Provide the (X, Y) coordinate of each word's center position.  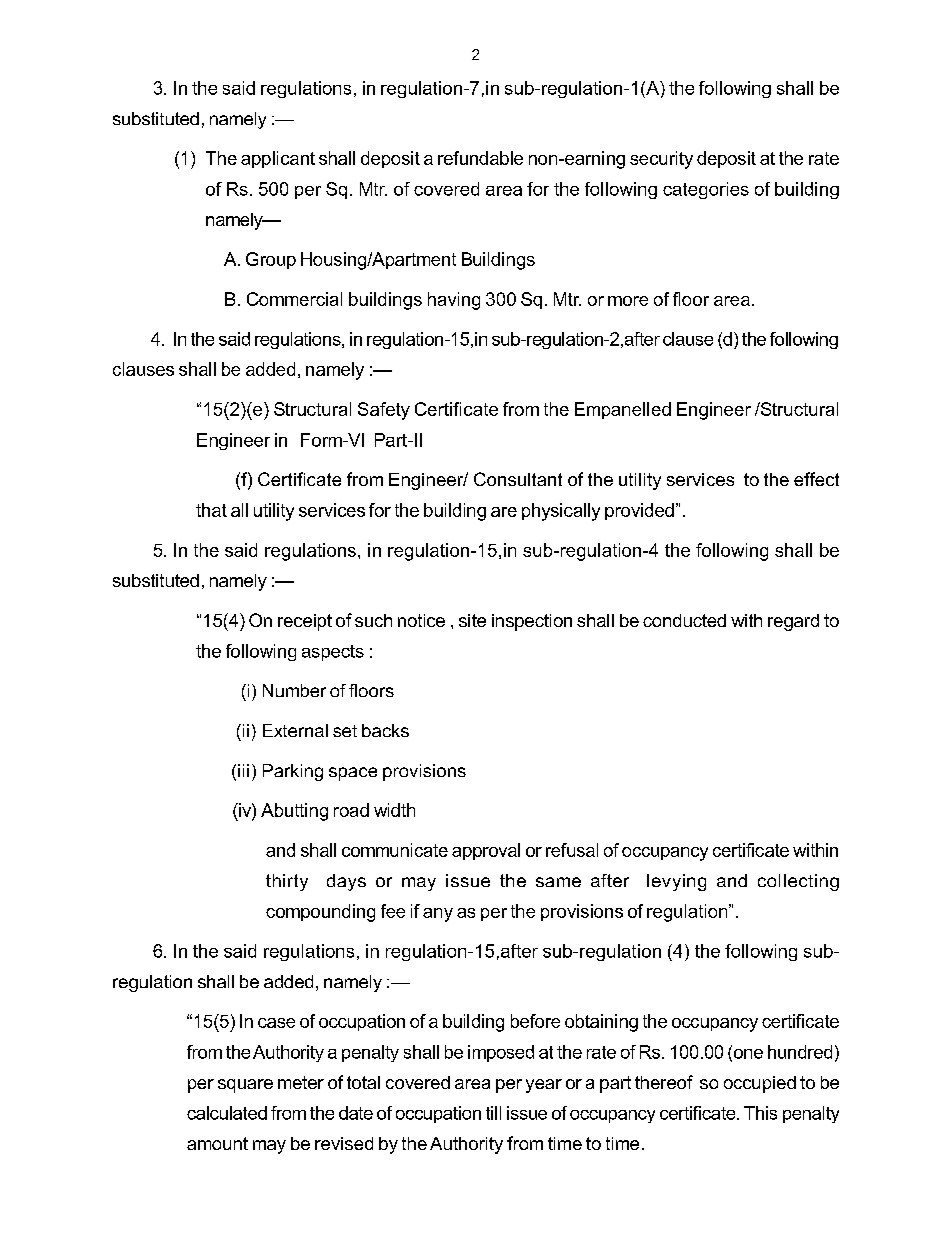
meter (301, 1082)
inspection (532, 622)
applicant (278, 159)
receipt (305, 622)
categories (706, 190)
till (493, 1113)
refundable (480, 158)
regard (793, 622)
